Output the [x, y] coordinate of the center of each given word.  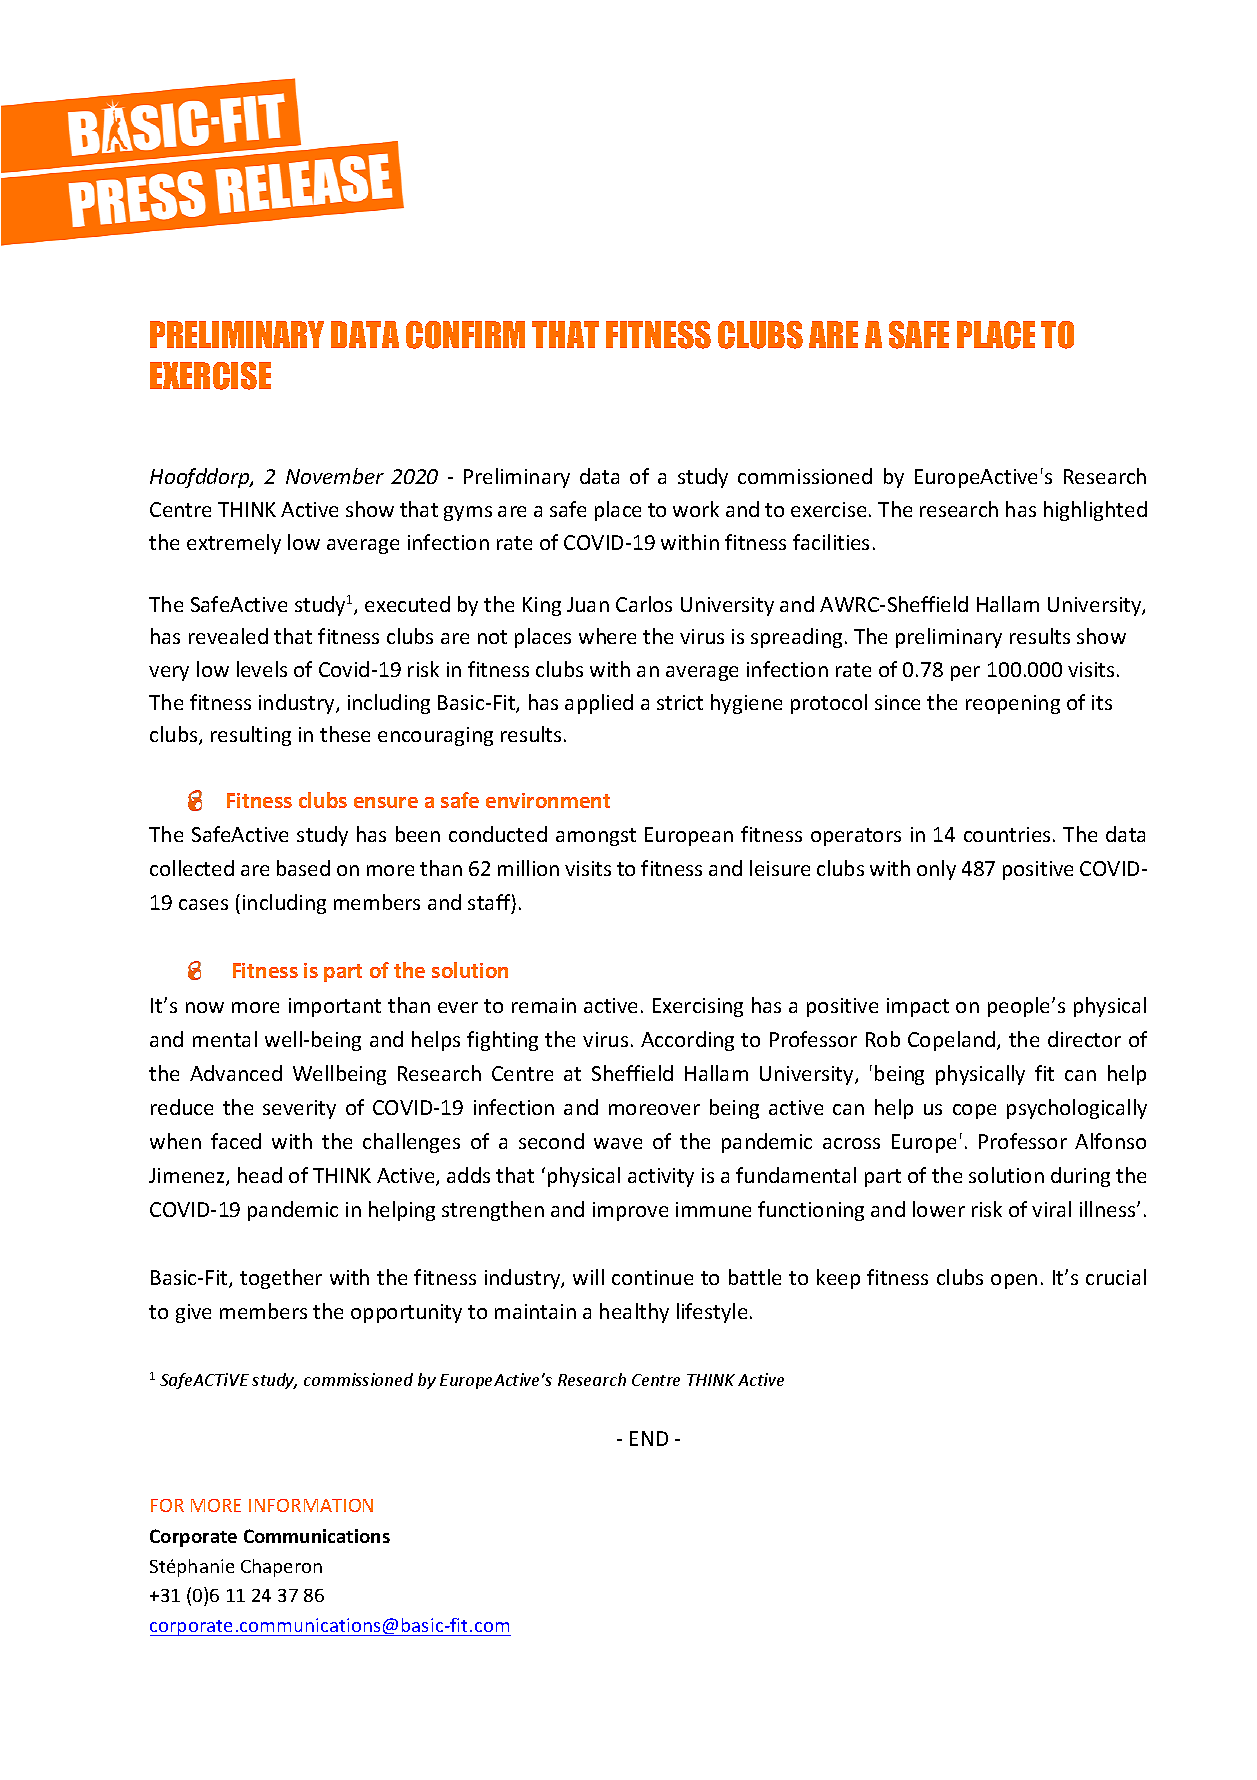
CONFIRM [465, 335]
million [528, 868]
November [335, 476]
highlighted [1095, 511]
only [936, 870]
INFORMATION [311, 1505]
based [303, 868]
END [649, 1438]
